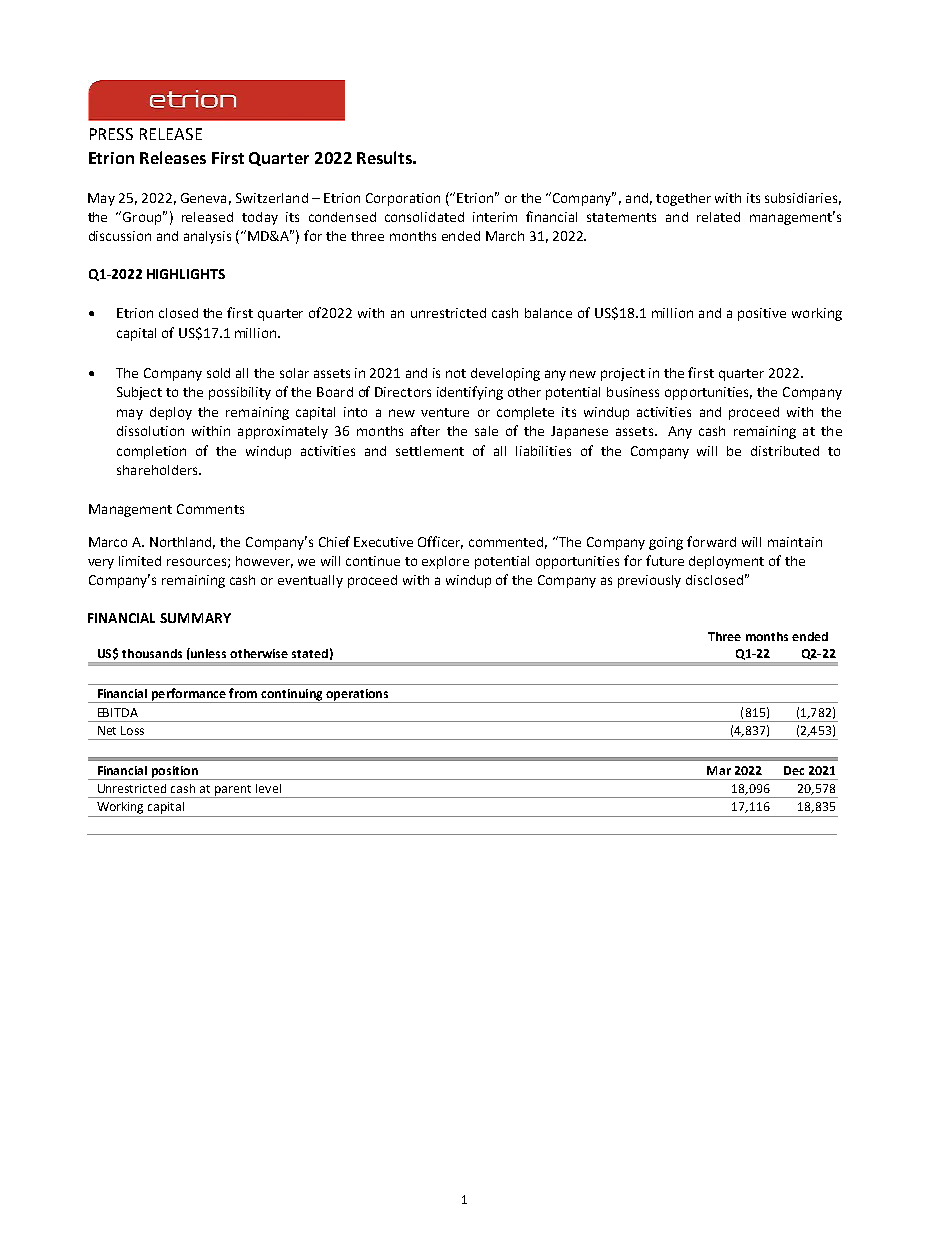  I want to click on together, so click(683, 199).
